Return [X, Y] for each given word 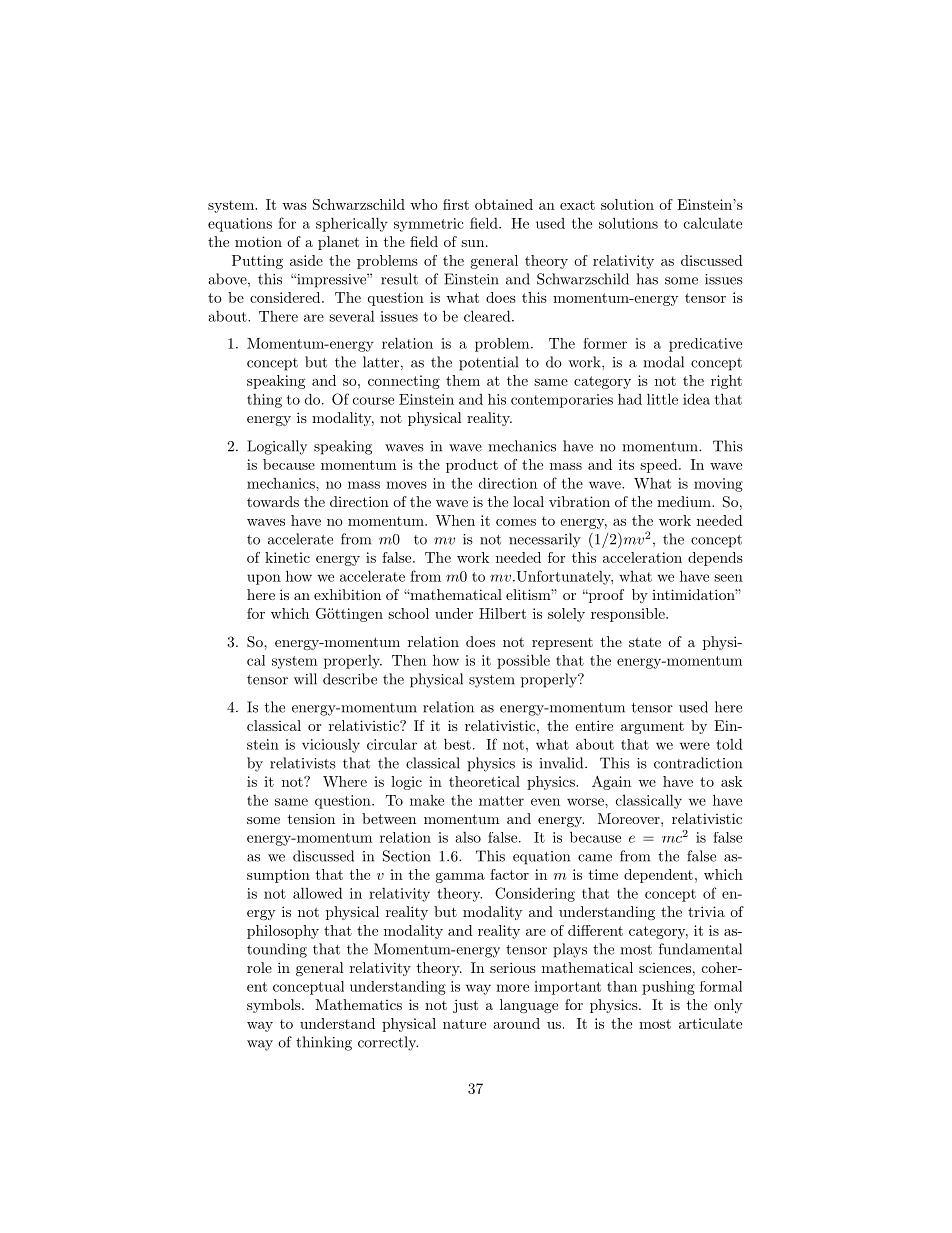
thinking [324, 1043]
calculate [713, 223]
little [662, 399]
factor [509, 874]
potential [488, 363]
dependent [658, 876]
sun [472, 243]
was [294, 206]
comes [516, 522]
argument [652, 728]
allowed [318, 893]
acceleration [642, 557]
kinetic [287, 557]
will [305, 679]
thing [264, 401]
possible [523, 661]
